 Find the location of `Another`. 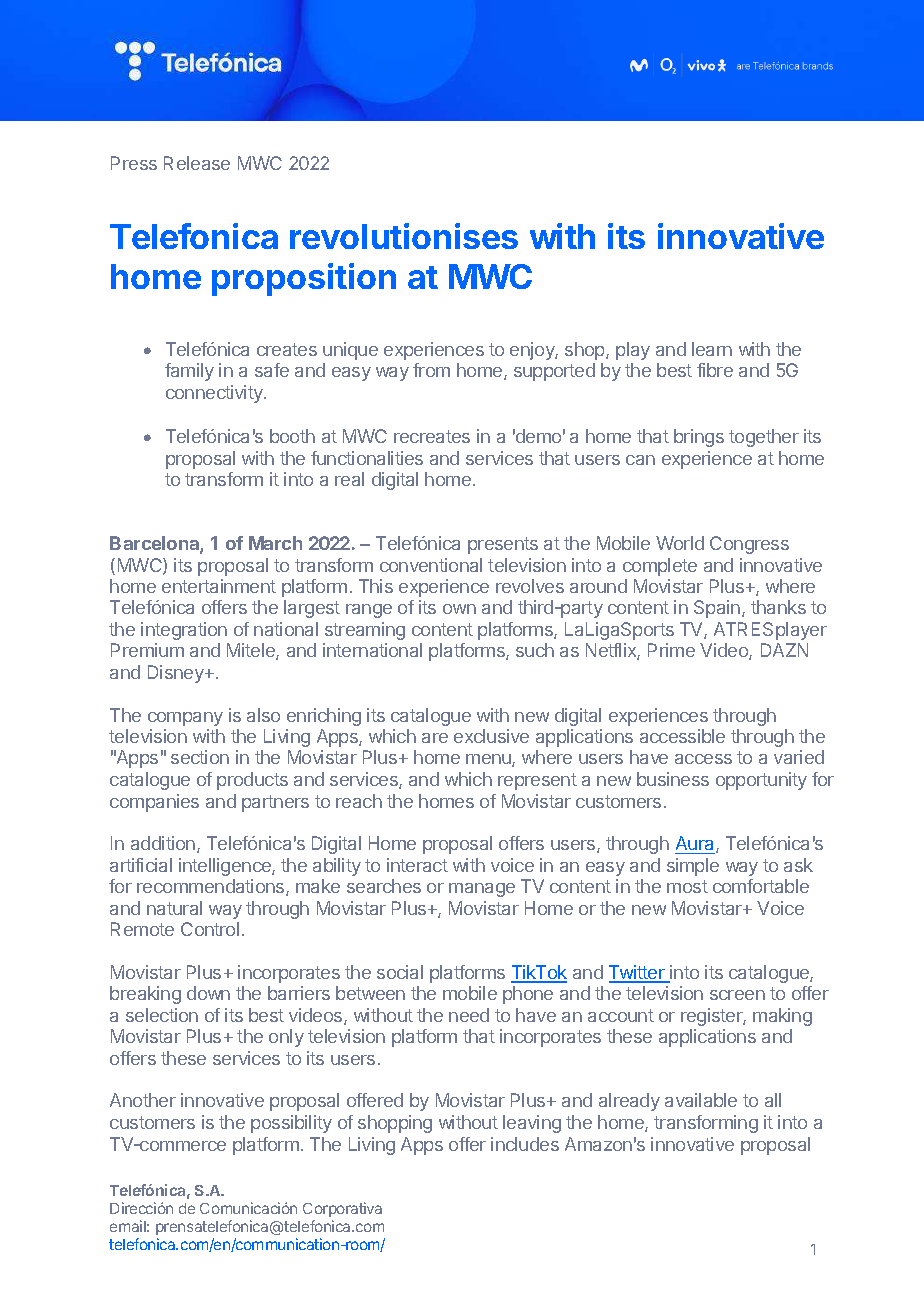

Another is located at coordinates (143, 1100).
